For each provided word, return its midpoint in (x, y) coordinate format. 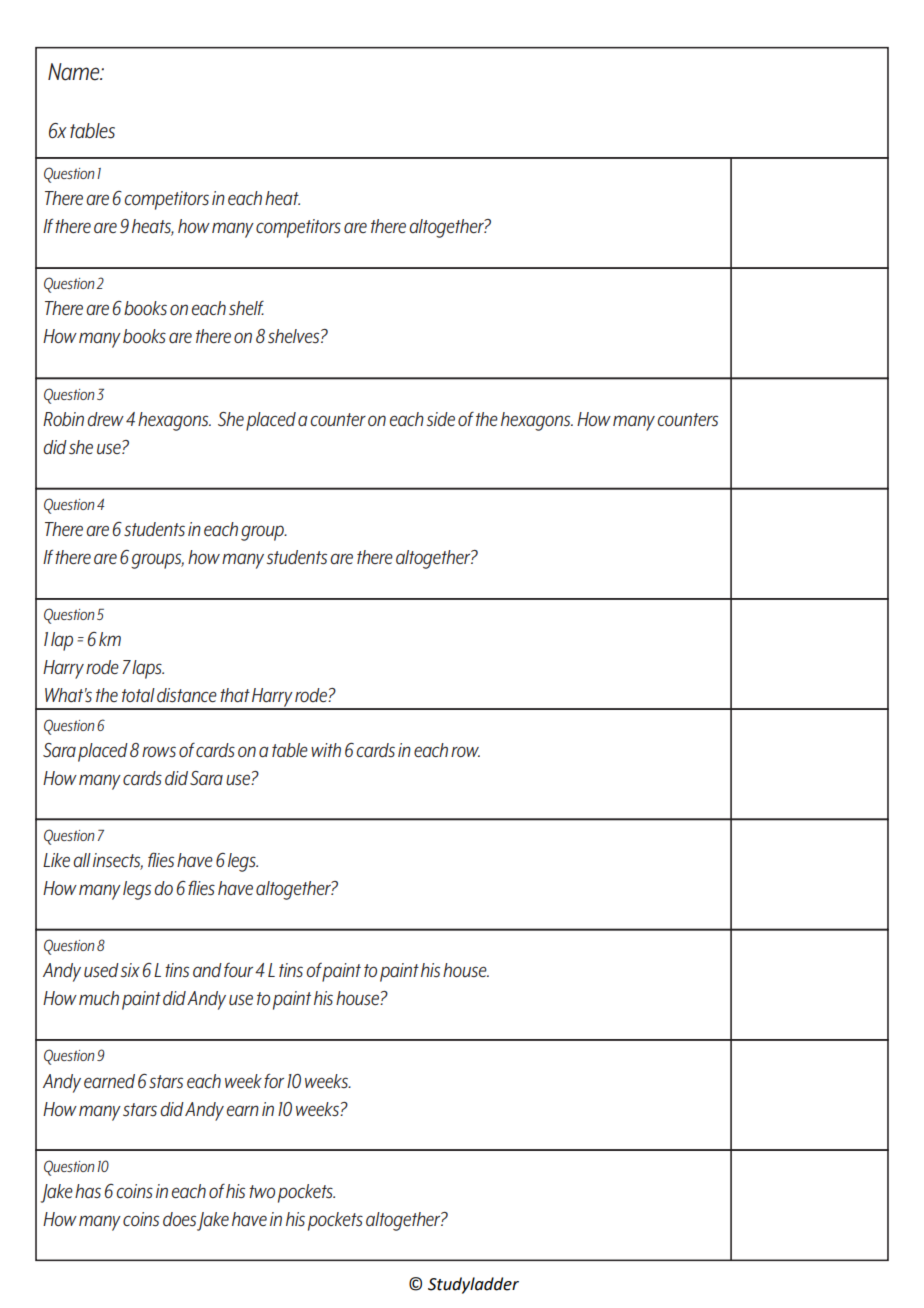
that (235, 695)
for (274, 1080)
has (88, 1191)
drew (105, 419)
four (238, 970)
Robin (63, 419)
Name (75, 72)
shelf (246, 308)
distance (187, 695)
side (441, 419)
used (101, 970)
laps (148, 669)
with (326, 750)
